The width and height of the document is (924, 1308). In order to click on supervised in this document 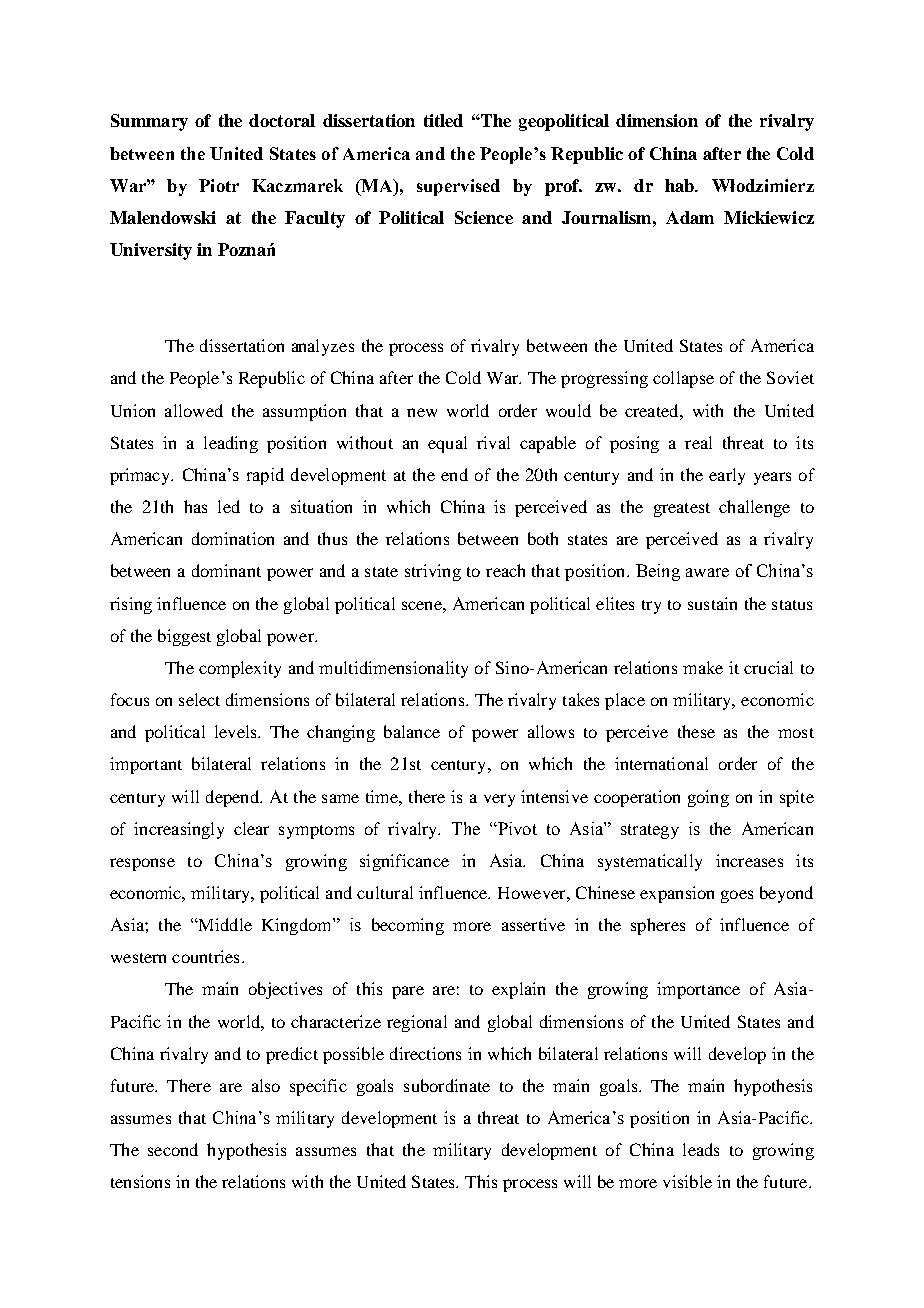, I will do `click(458, 187)`.
